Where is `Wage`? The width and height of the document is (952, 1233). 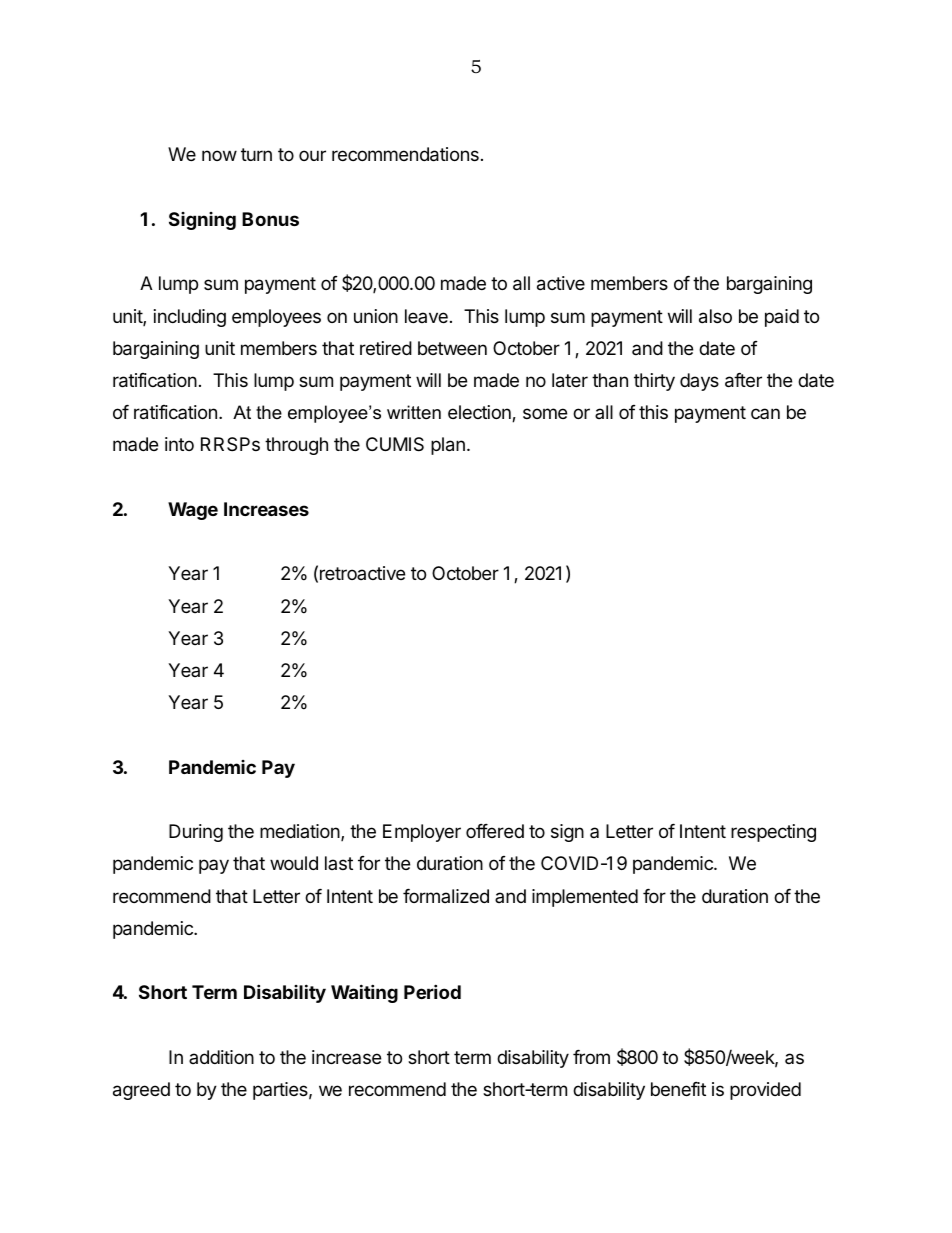 Wage is located at coordinates (193, 511).
